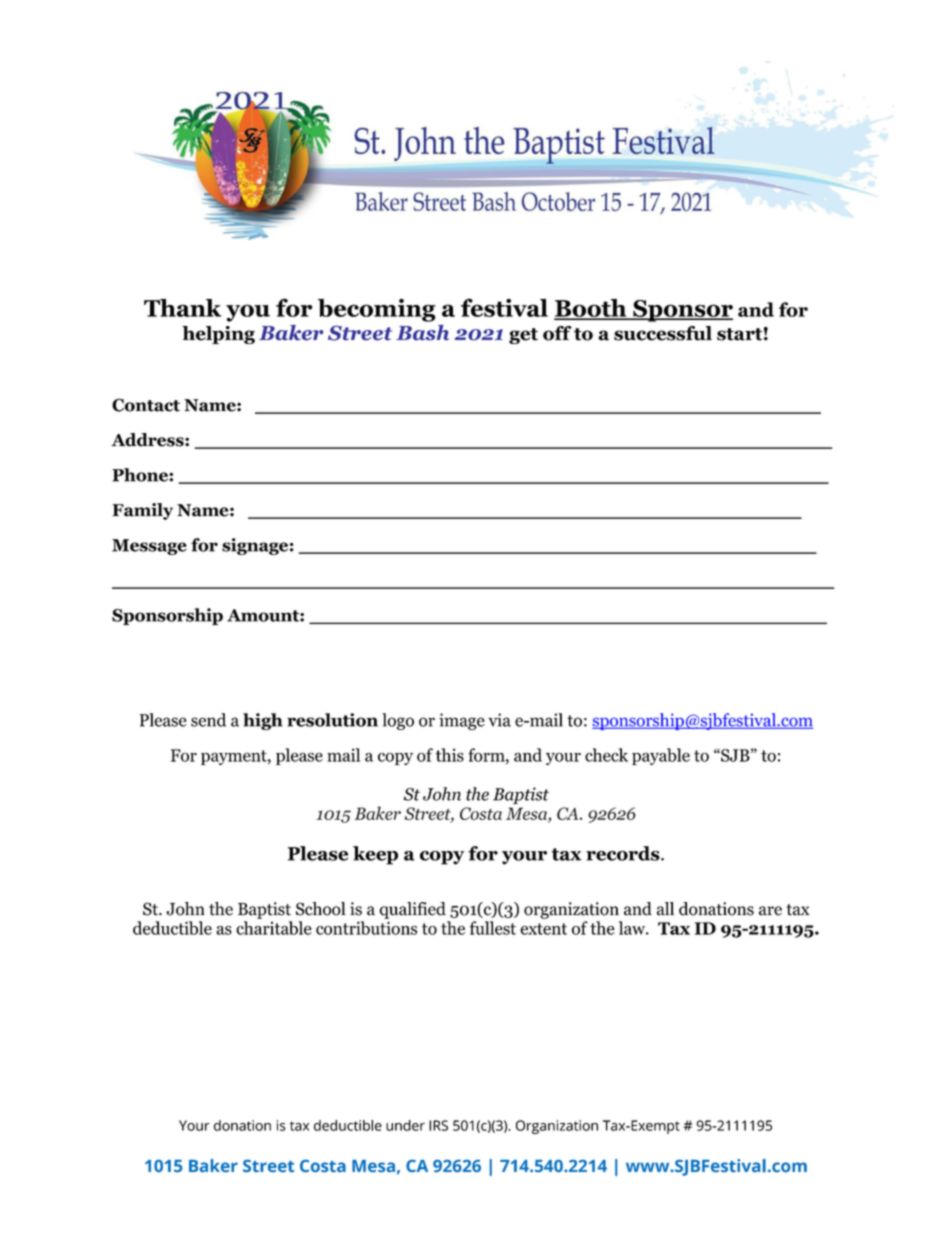 Image resolution: width=952 pixels, height=1233 pixels. Describe the element at coordinates (422, 332) in the page. I see `Bash` at that location.
